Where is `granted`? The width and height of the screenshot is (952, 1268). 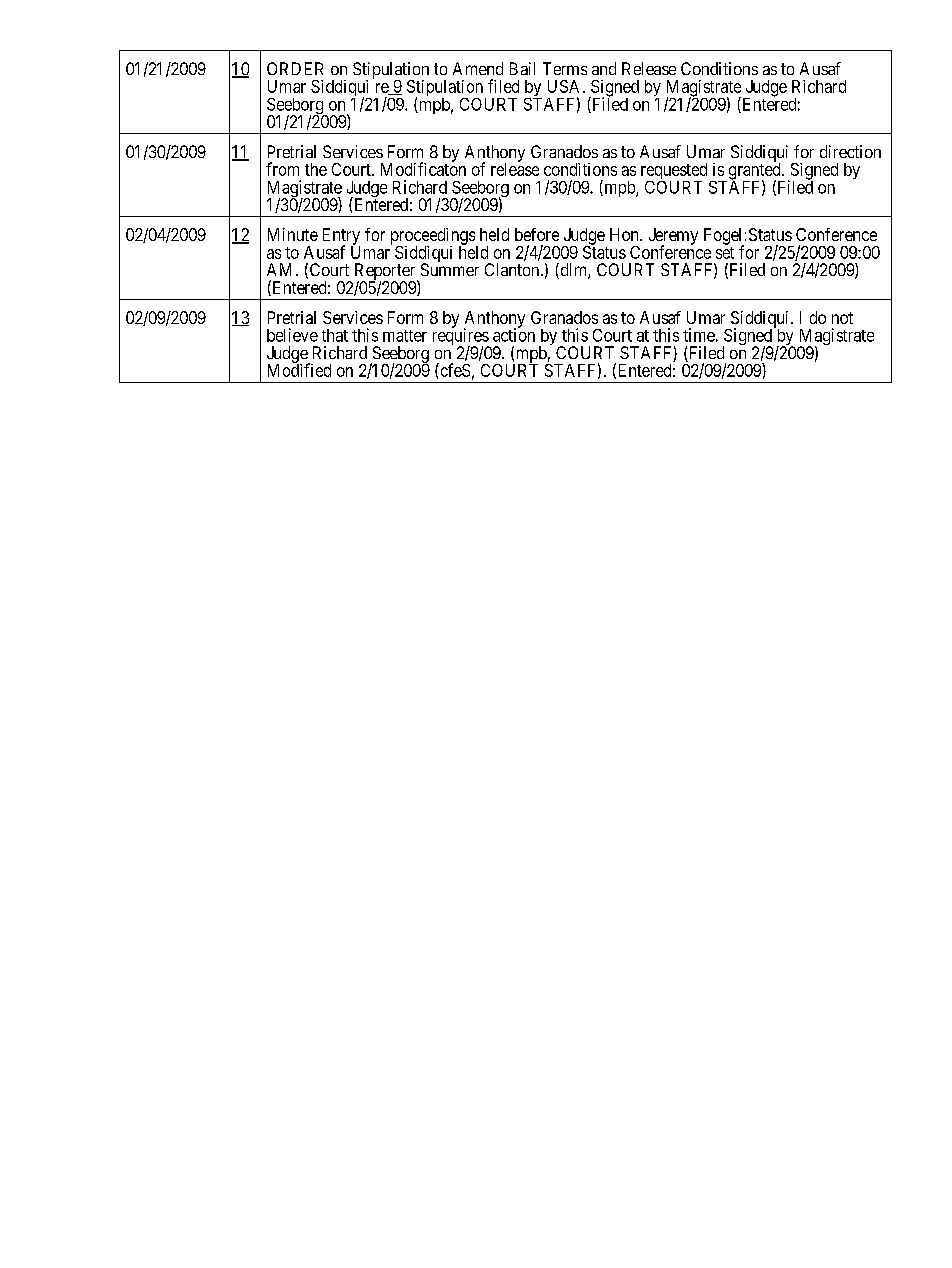
granted is located at coordinates (754, 171).
